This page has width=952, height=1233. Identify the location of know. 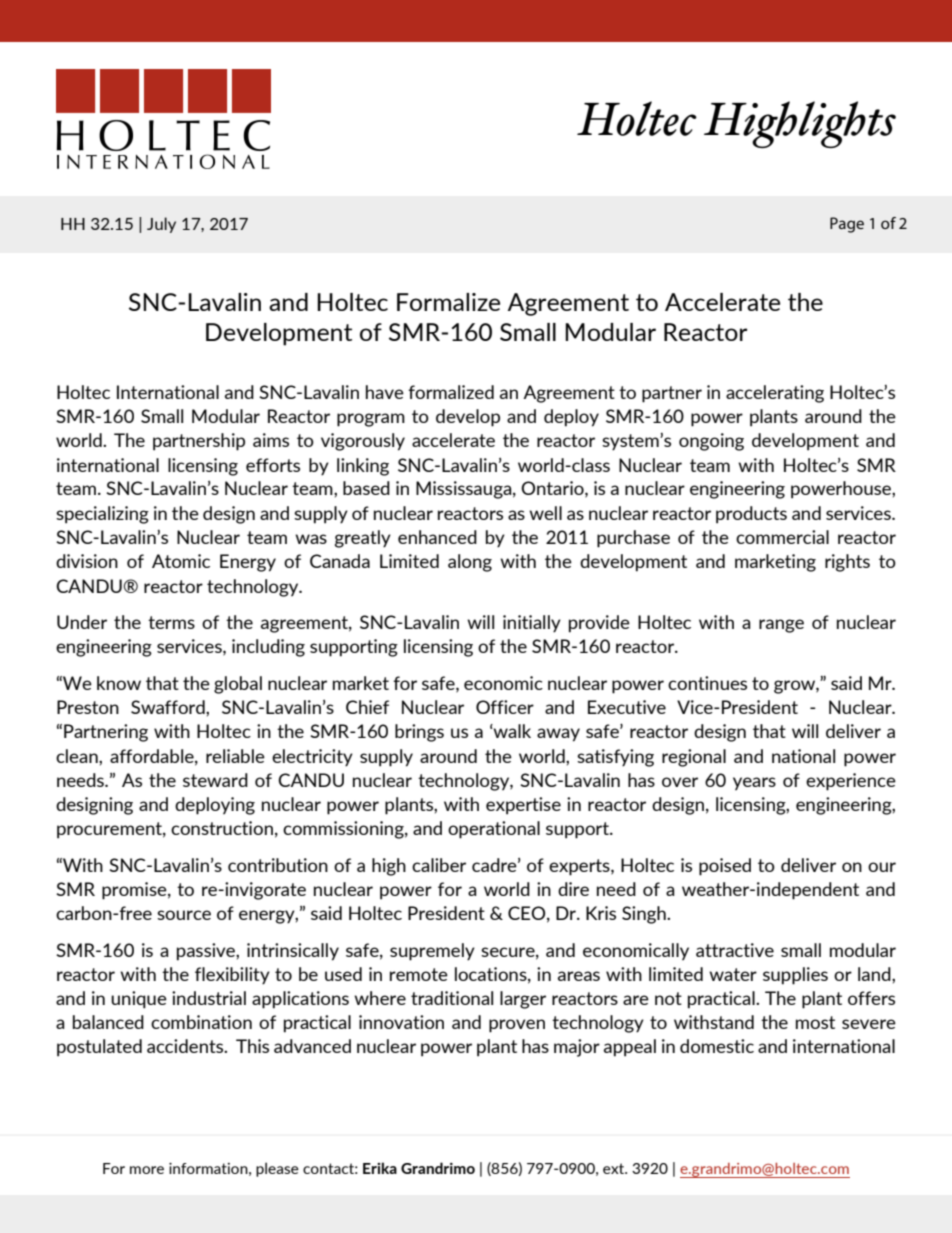
(119, 683).
